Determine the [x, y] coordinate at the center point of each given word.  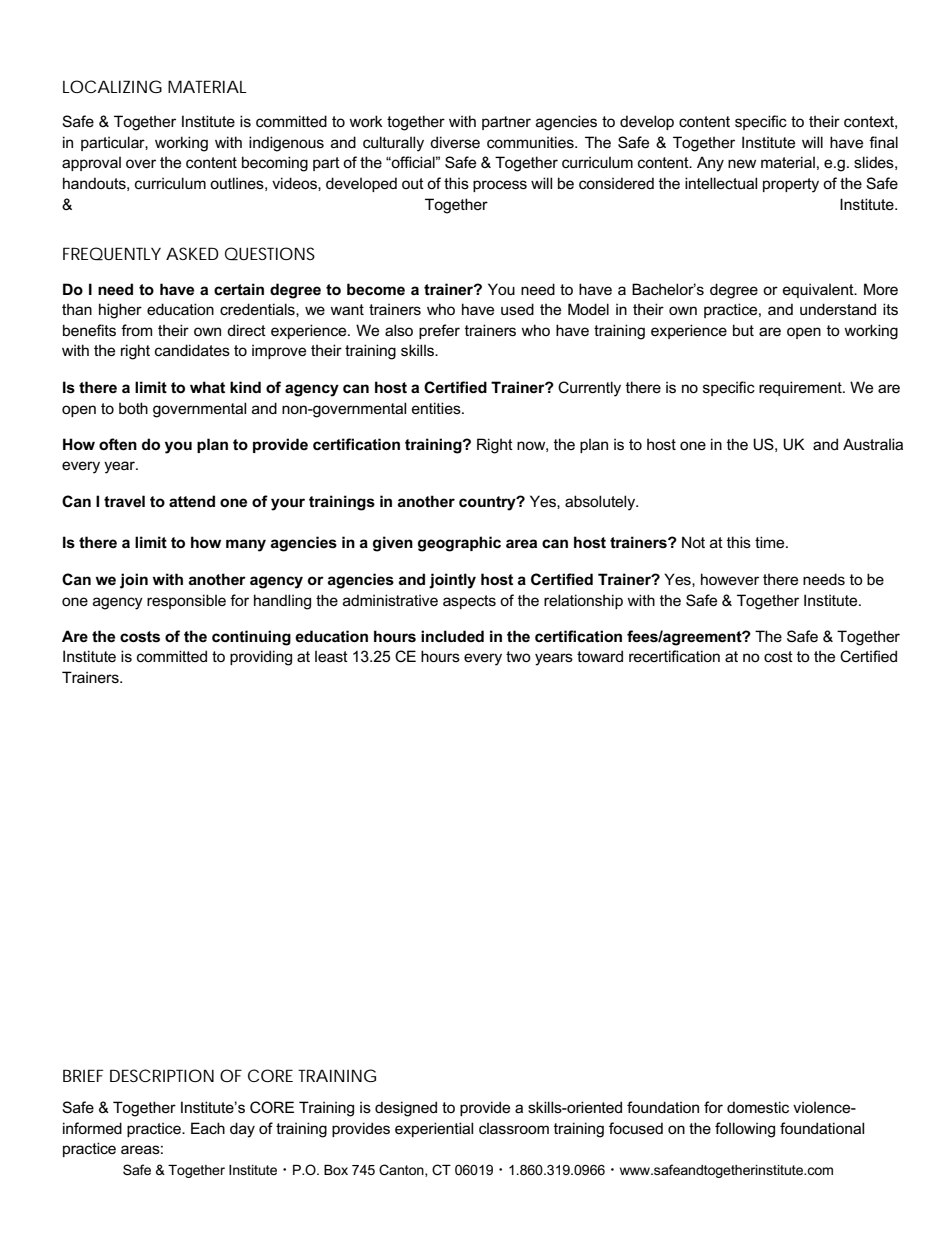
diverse [455, 142]
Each [208, 1128]
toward [600, 656]
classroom [514, 1128]
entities [437, 408]
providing [261, 658]
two [518, 656]
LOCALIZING [112, 86]
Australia [873, 444]
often [118, 444]
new [742, 163]
